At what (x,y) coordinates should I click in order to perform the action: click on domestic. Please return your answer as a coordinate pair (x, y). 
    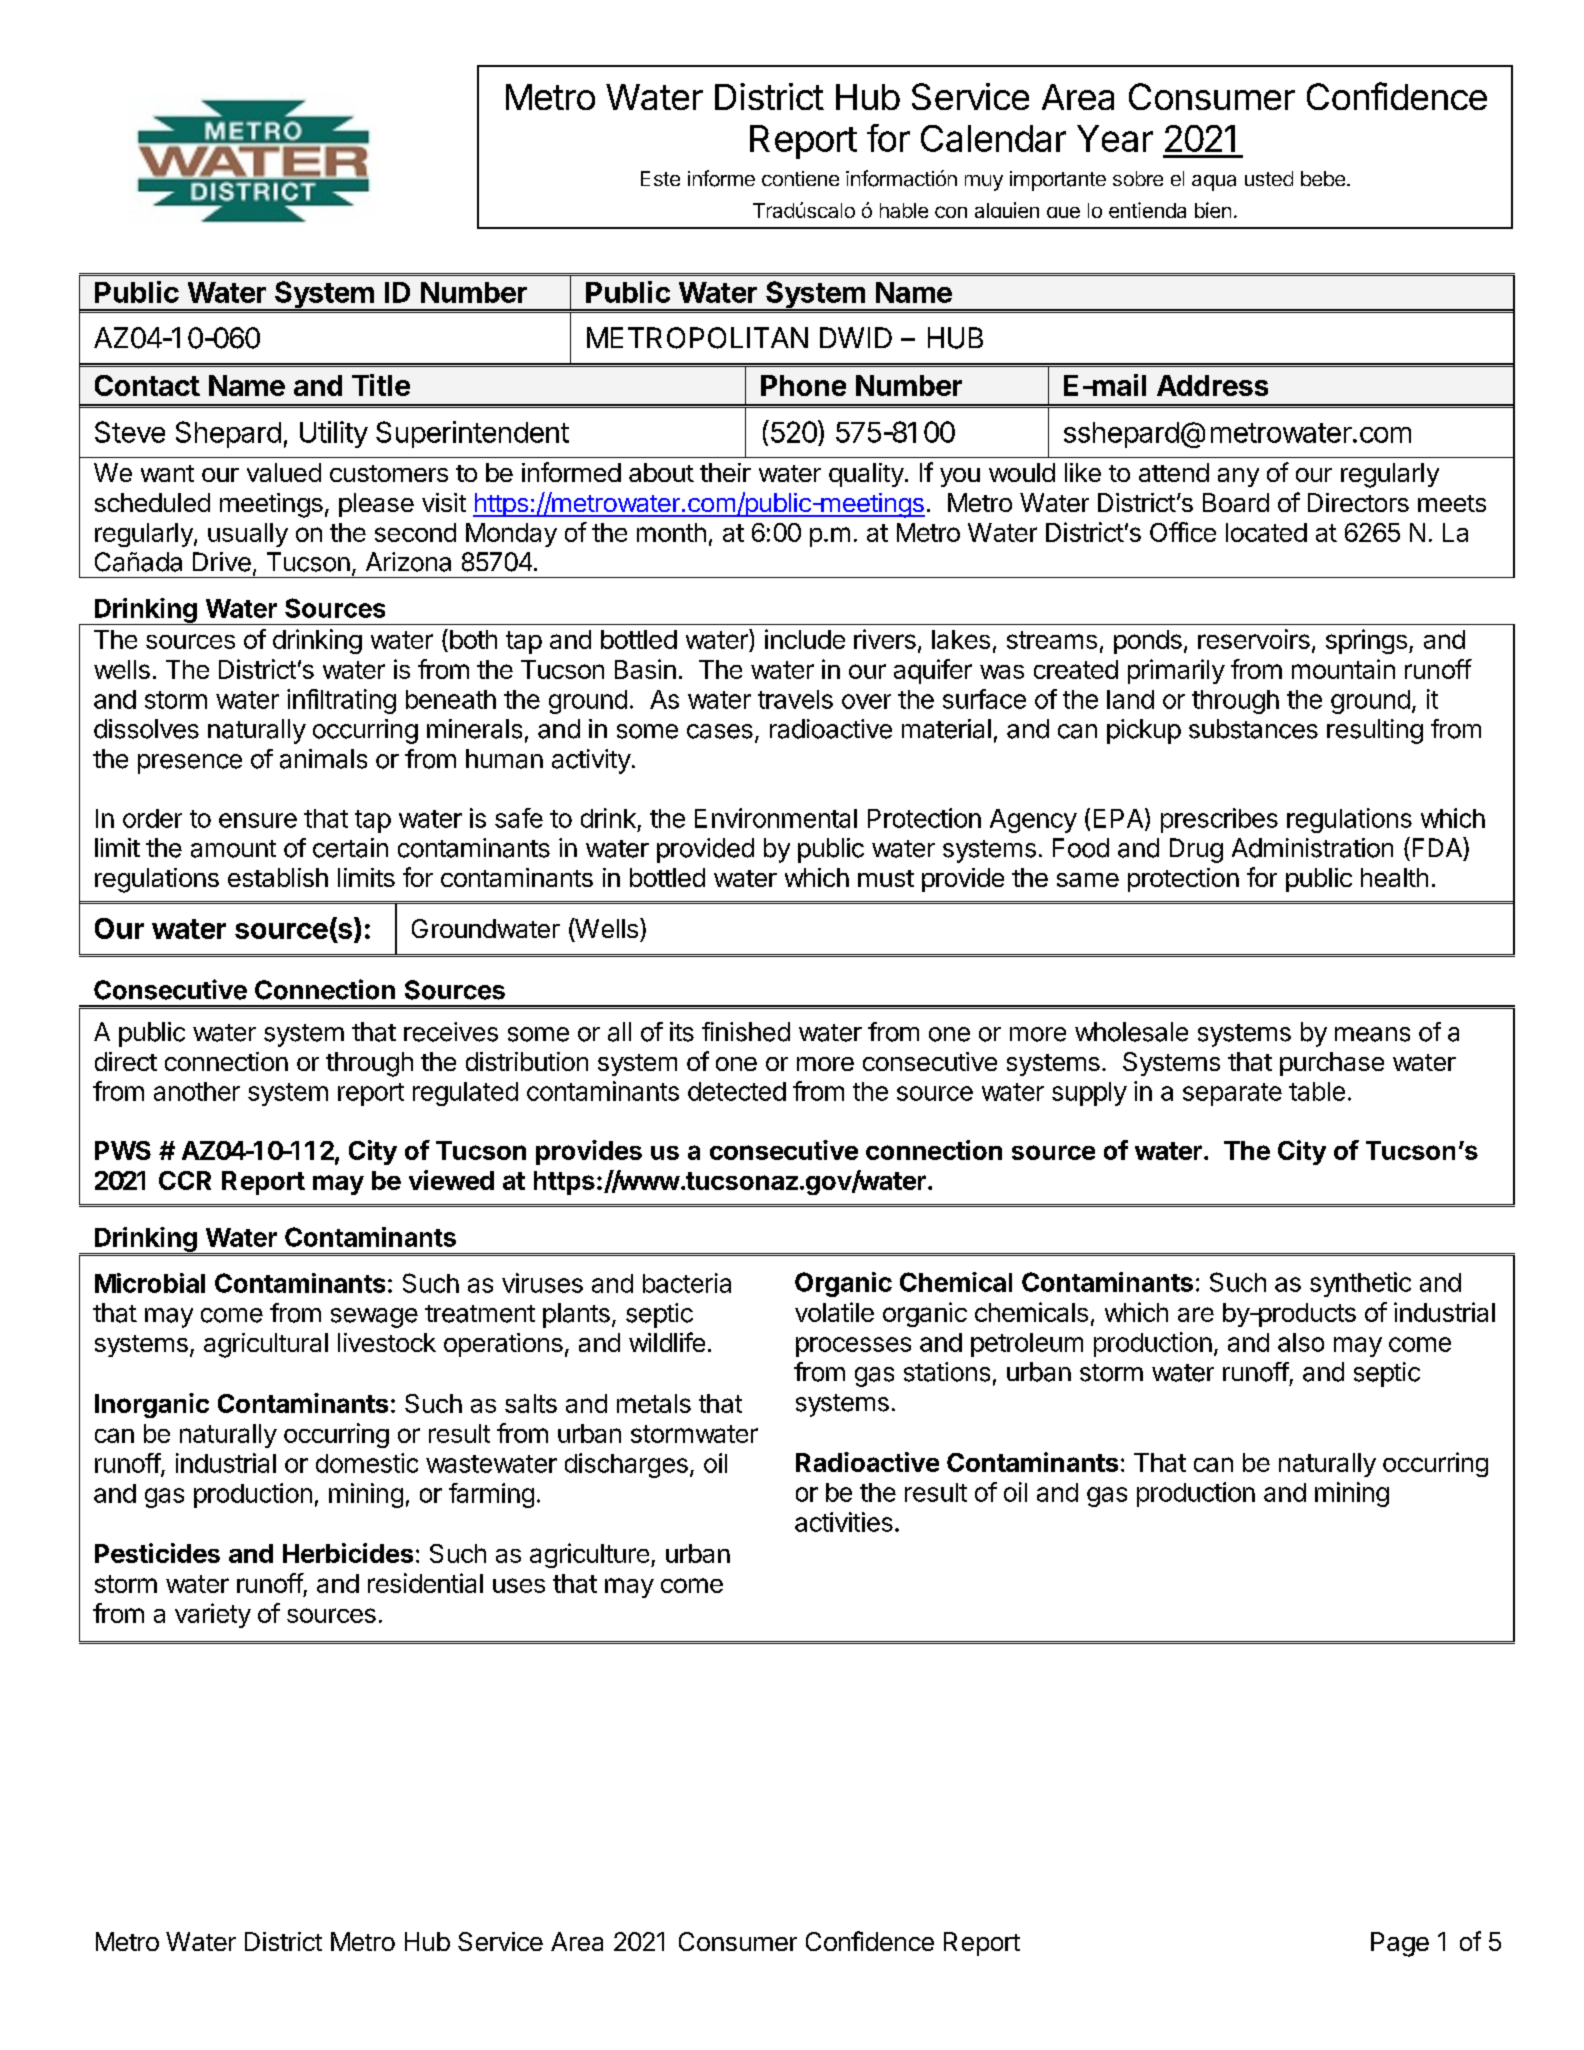
    Looking at the image, I should click on (367, 1463).
